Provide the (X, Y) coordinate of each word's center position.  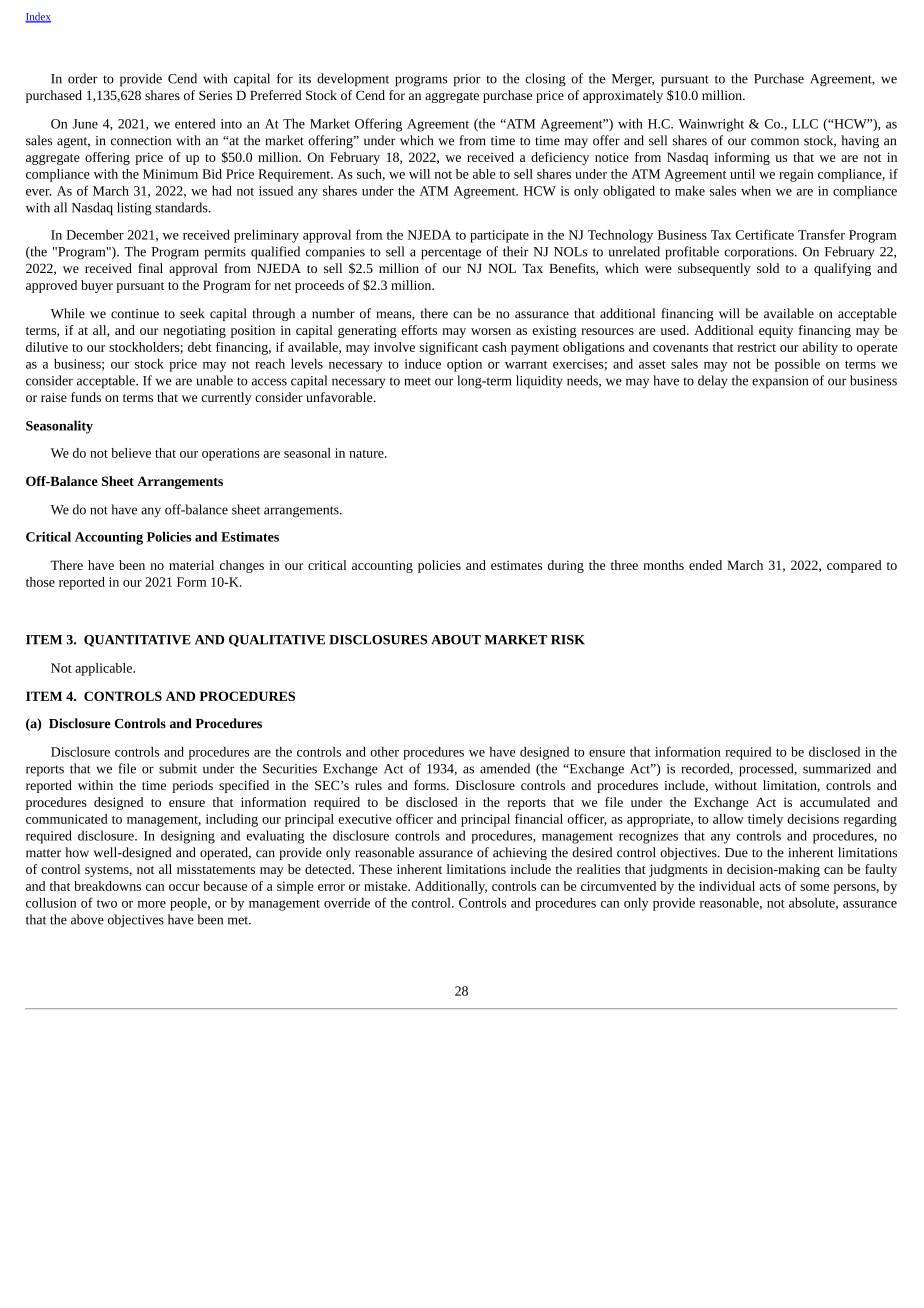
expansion (780, 382)
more (152, 904)
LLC (805, 124)
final (150, 268)
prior (467, 80)
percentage (451, 254)
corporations (760, 253)
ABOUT (456, 640)
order (83, 78)
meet (417, 381)
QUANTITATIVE (137, 641)
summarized (837, 768)
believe (131, 453)
